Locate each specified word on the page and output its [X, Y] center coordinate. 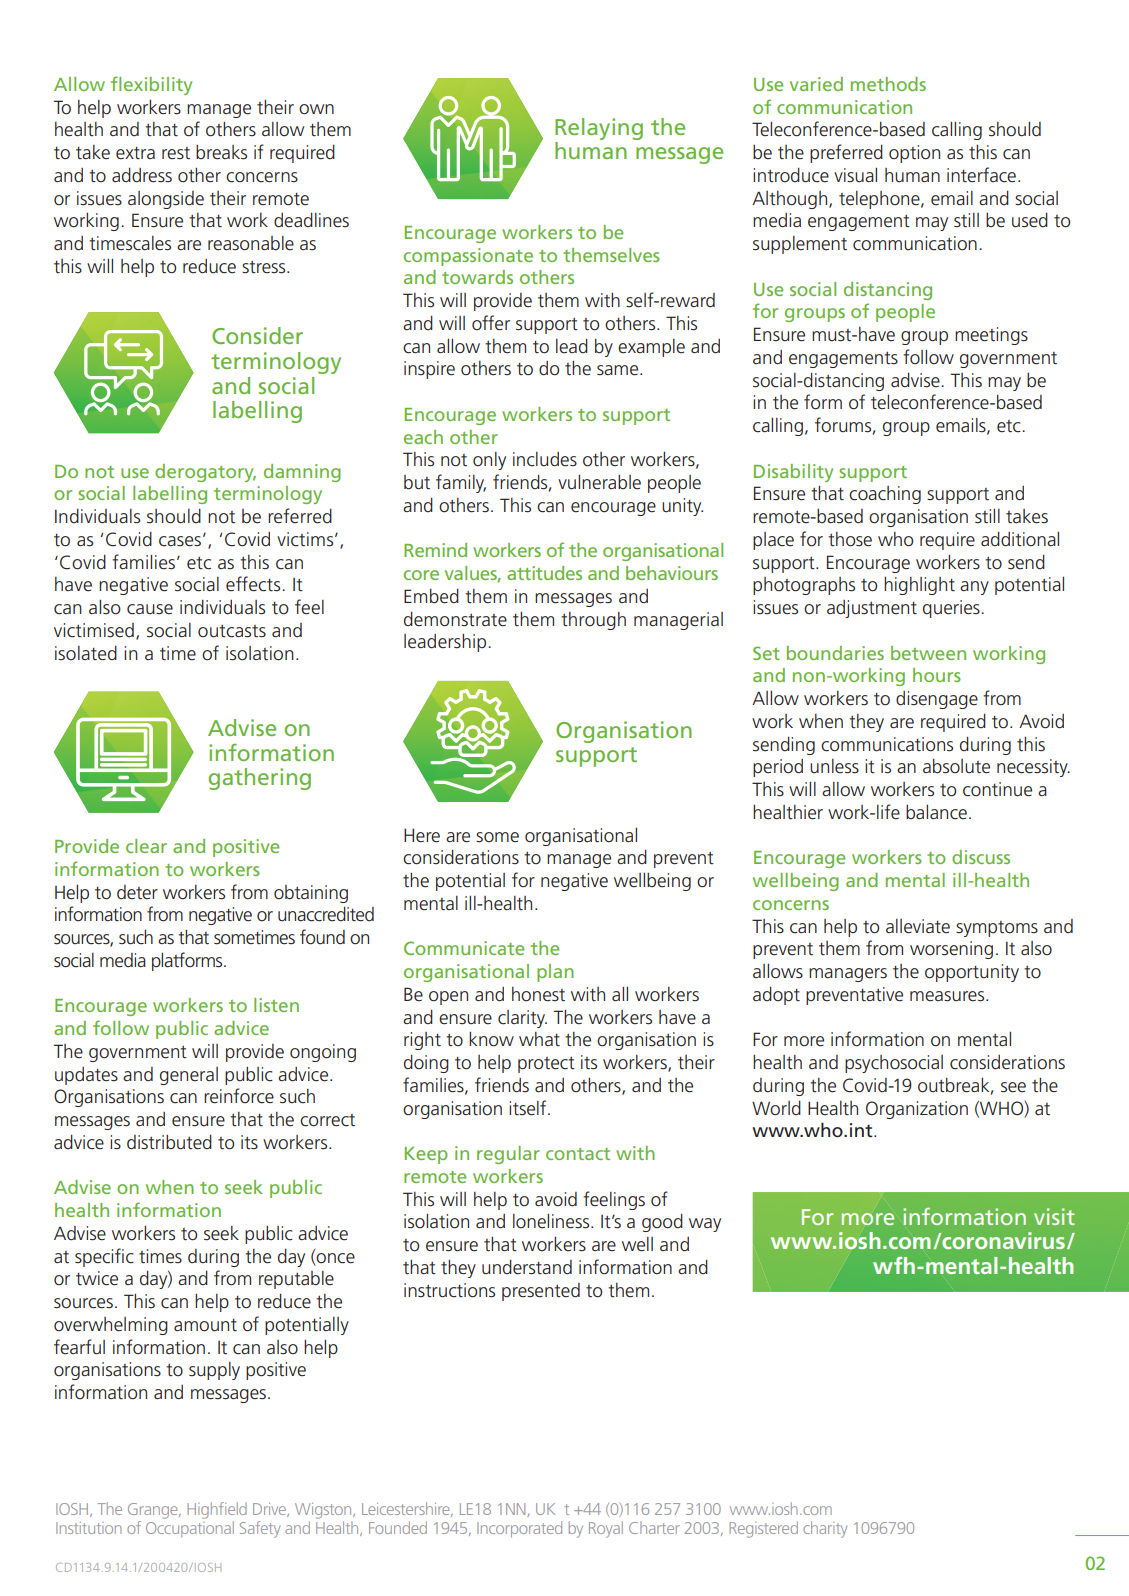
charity [825, 1529]
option [914, 154]
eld [237, 1508]
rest [176, 153]
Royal [606, 1529]
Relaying [599, 129]
